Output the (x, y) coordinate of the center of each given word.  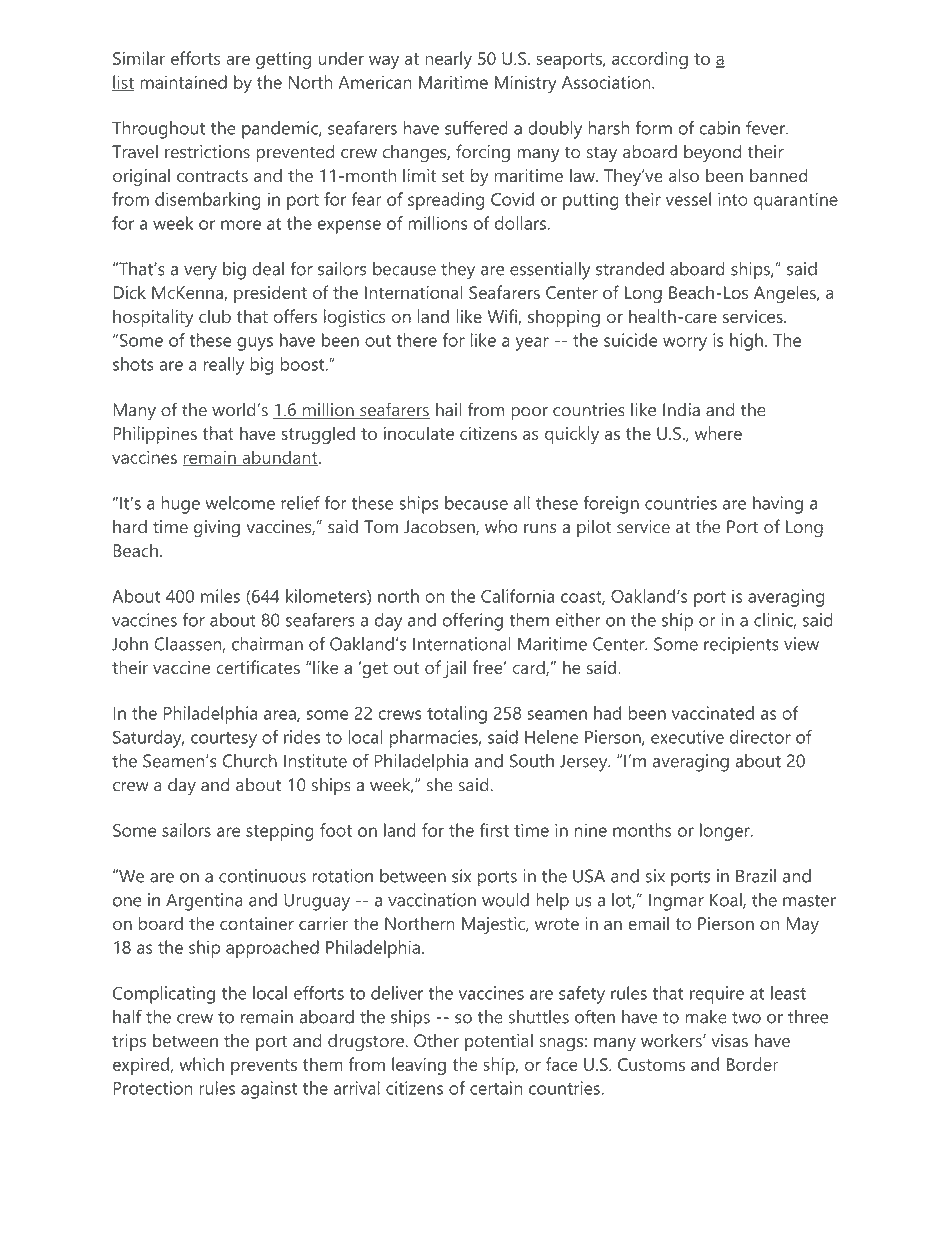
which (201, 1064)
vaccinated (713, 713)
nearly (448, 60)
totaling (457, 715)
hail (448, 410)
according (650, 60)
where (718, 433)
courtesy (224, 740)
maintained (183, 82)
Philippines (155, 435)
